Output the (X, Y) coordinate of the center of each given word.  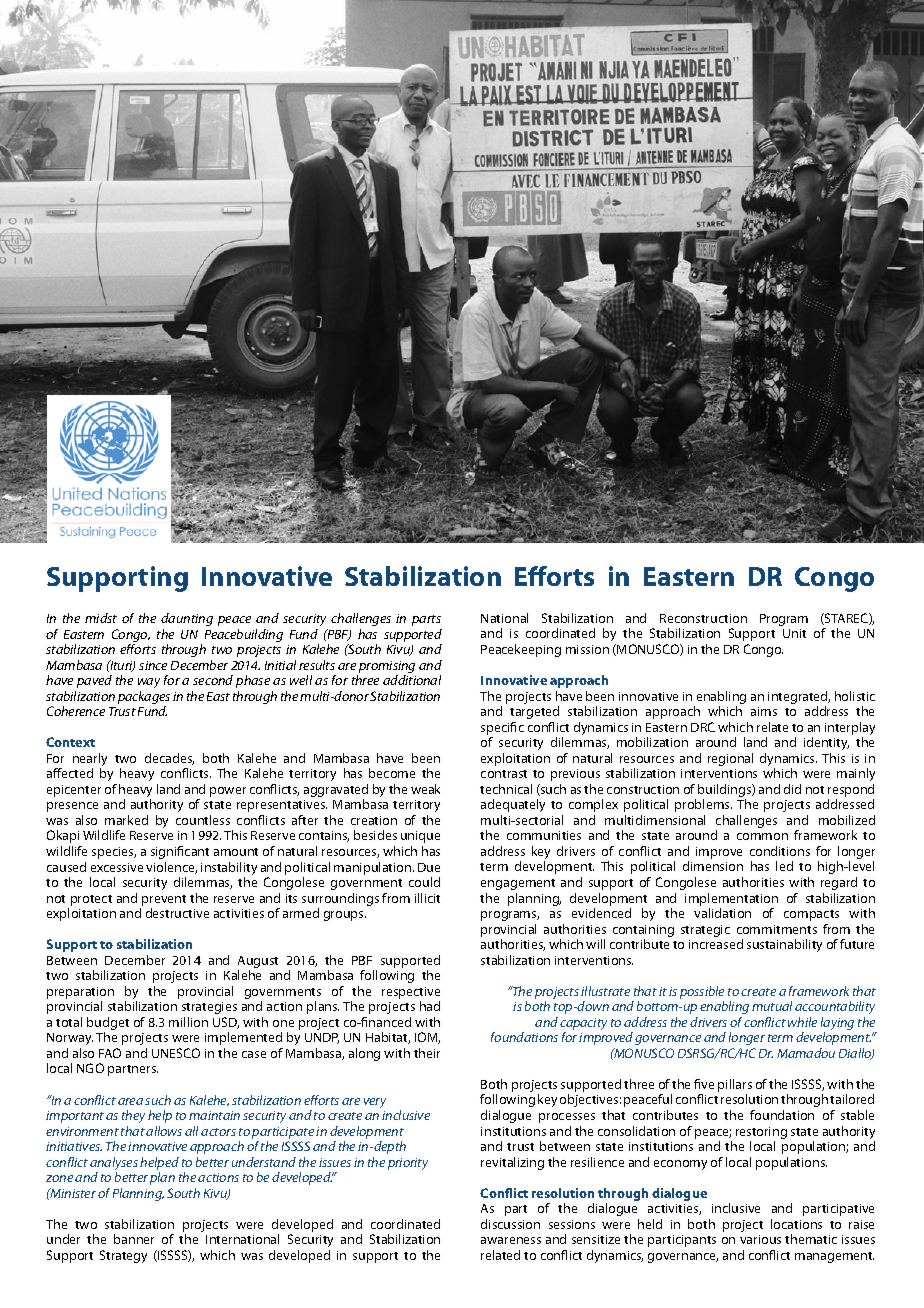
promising (387, 667)
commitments (777, 929)
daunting (187, 619)
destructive (177, 913)
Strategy (123, 1256)
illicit (427, 898)
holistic (855, 696)
